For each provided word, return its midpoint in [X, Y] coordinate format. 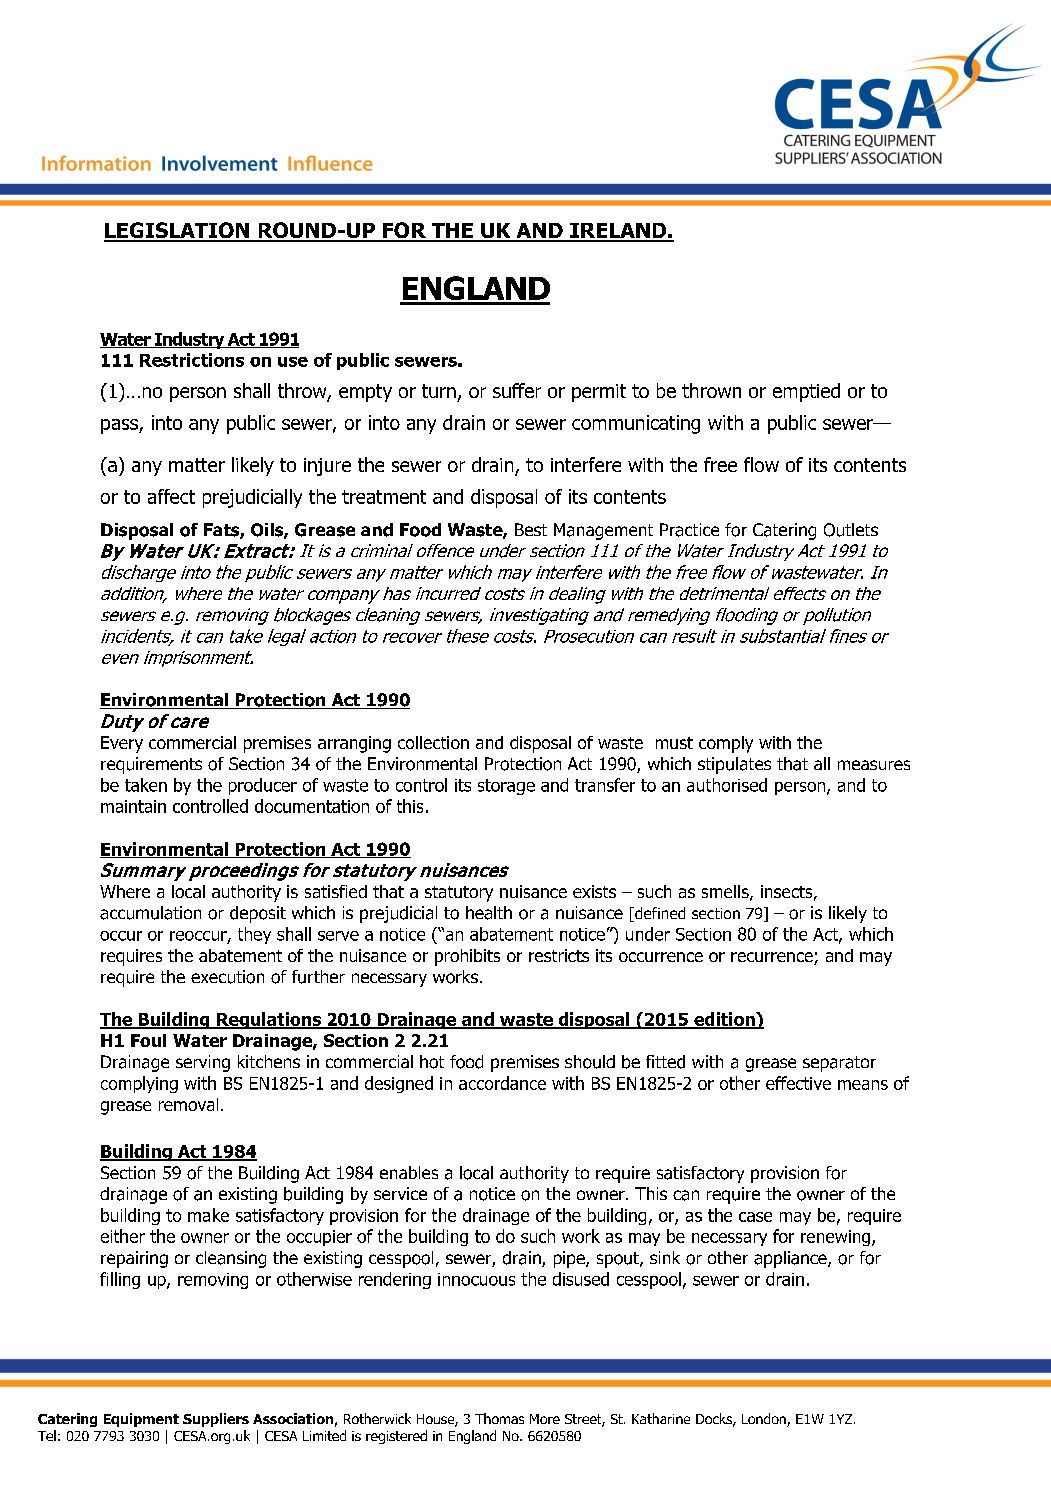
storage [506, 787]
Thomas [499, 1418]
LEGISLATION [178, 231]
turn [439, 391]
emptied [806, 392]
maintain [133, 806]
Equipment [141, 1420]
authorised [727, 785]
